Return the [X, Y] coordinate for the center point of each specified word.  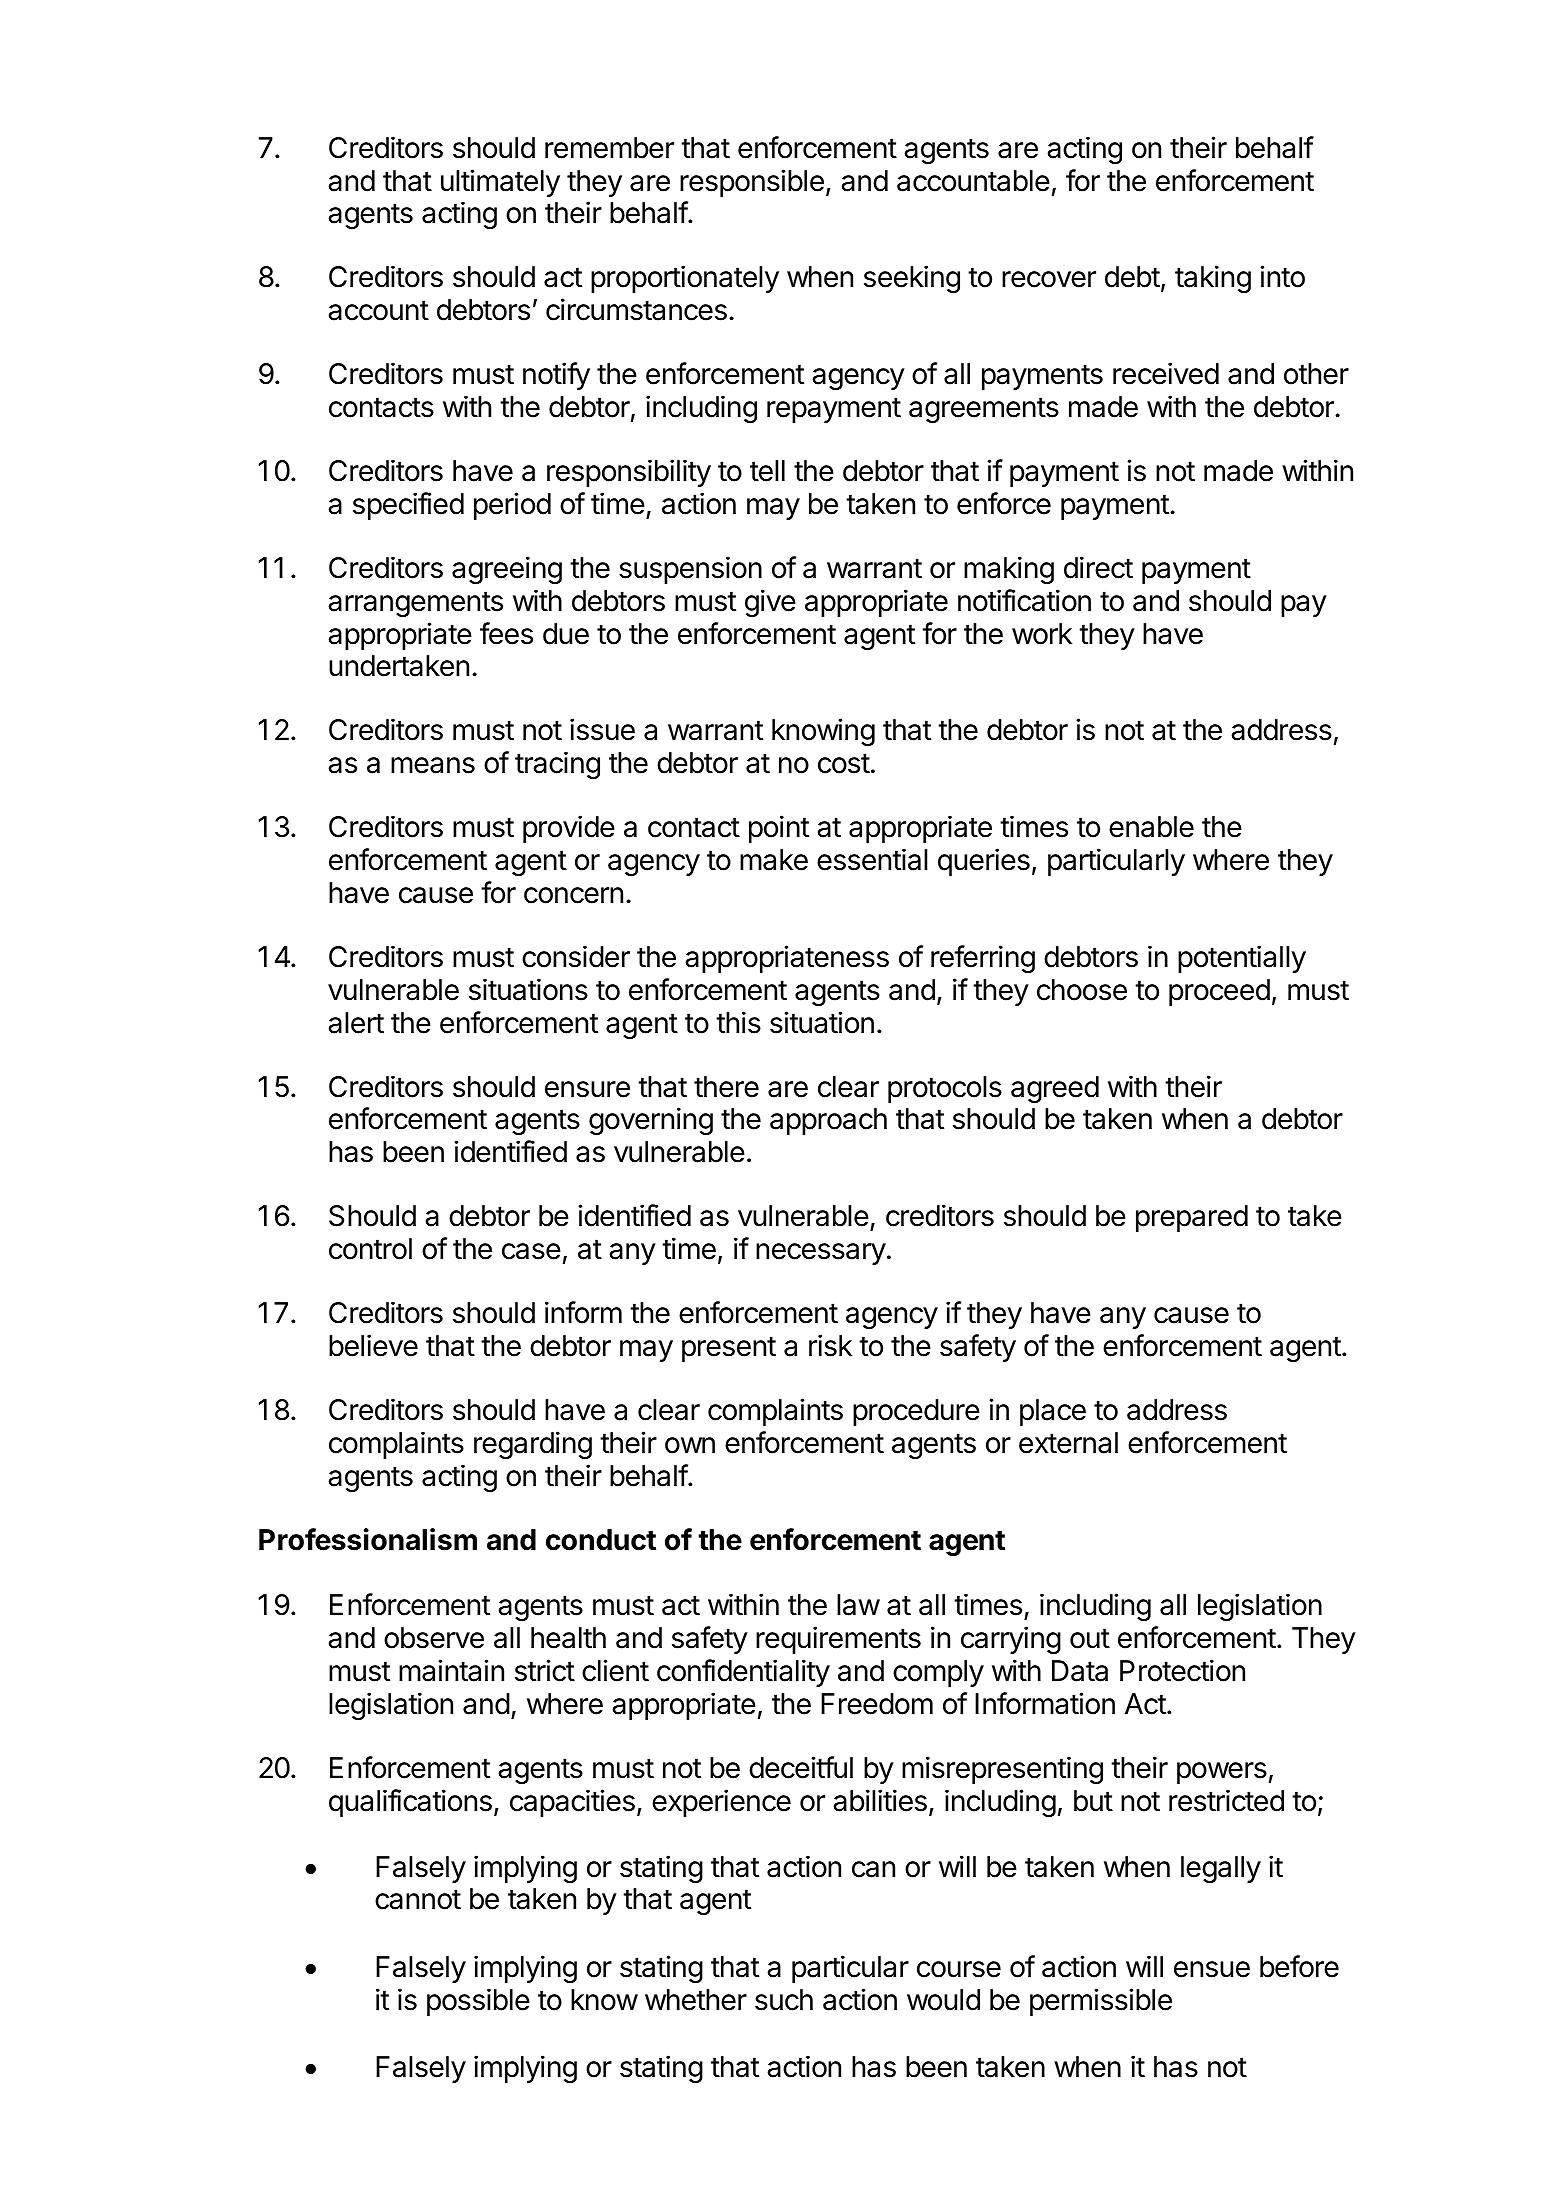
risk [830, 1345]
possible [478, 2002]
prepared [1192, 1218]
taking [1213, 279]
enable [1151, 827]
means [433, 765]
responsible [752, 183]
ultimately [500, 183]
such [784, 2000]
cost [844, 763]
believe [373, 1345]
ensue [1212, 1969]
